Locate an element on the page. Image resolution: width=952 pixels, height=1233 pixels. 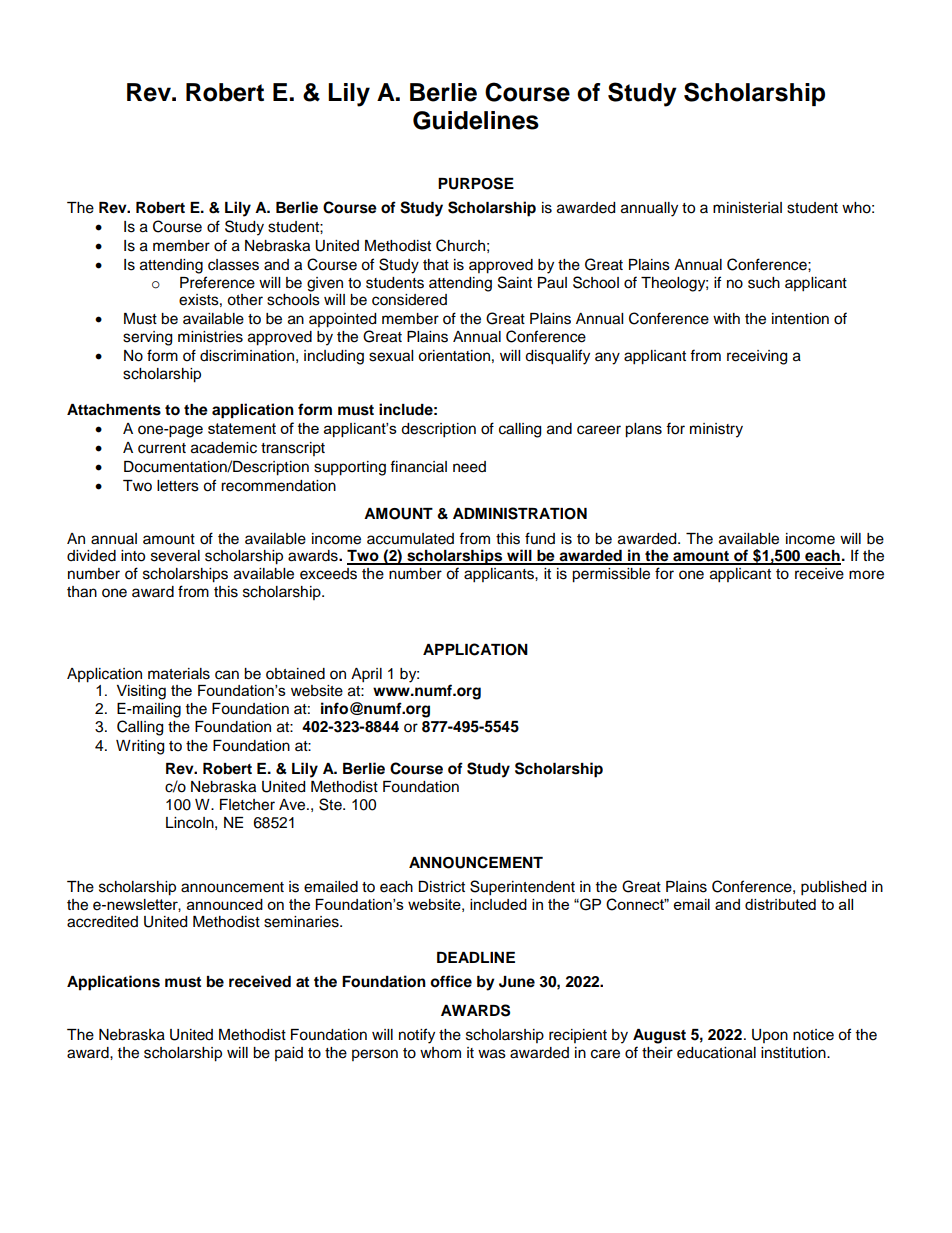
ministerial is located at coordinates (747, 208).
